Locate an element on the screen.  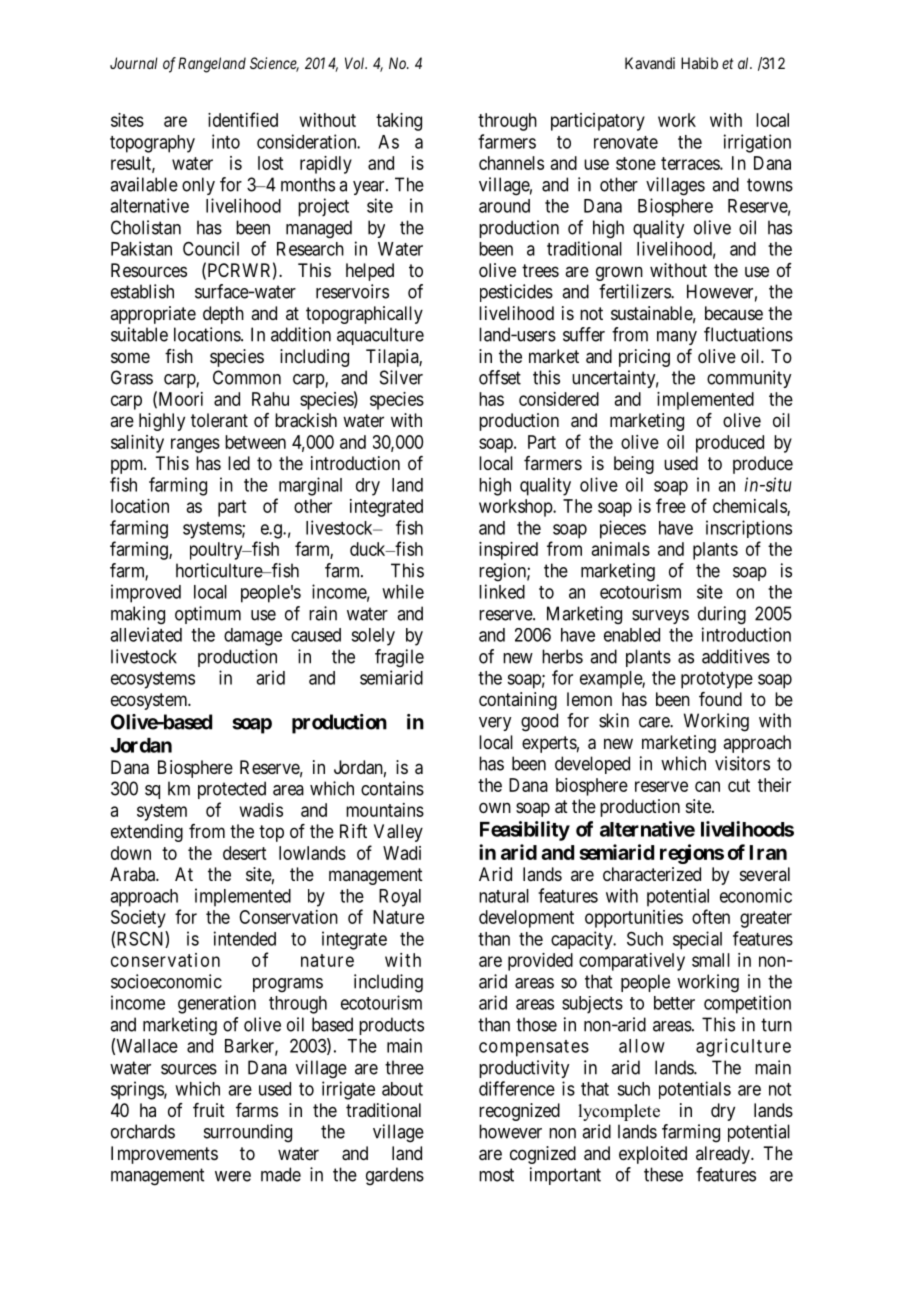
during is located at coordinates (722, 615).
